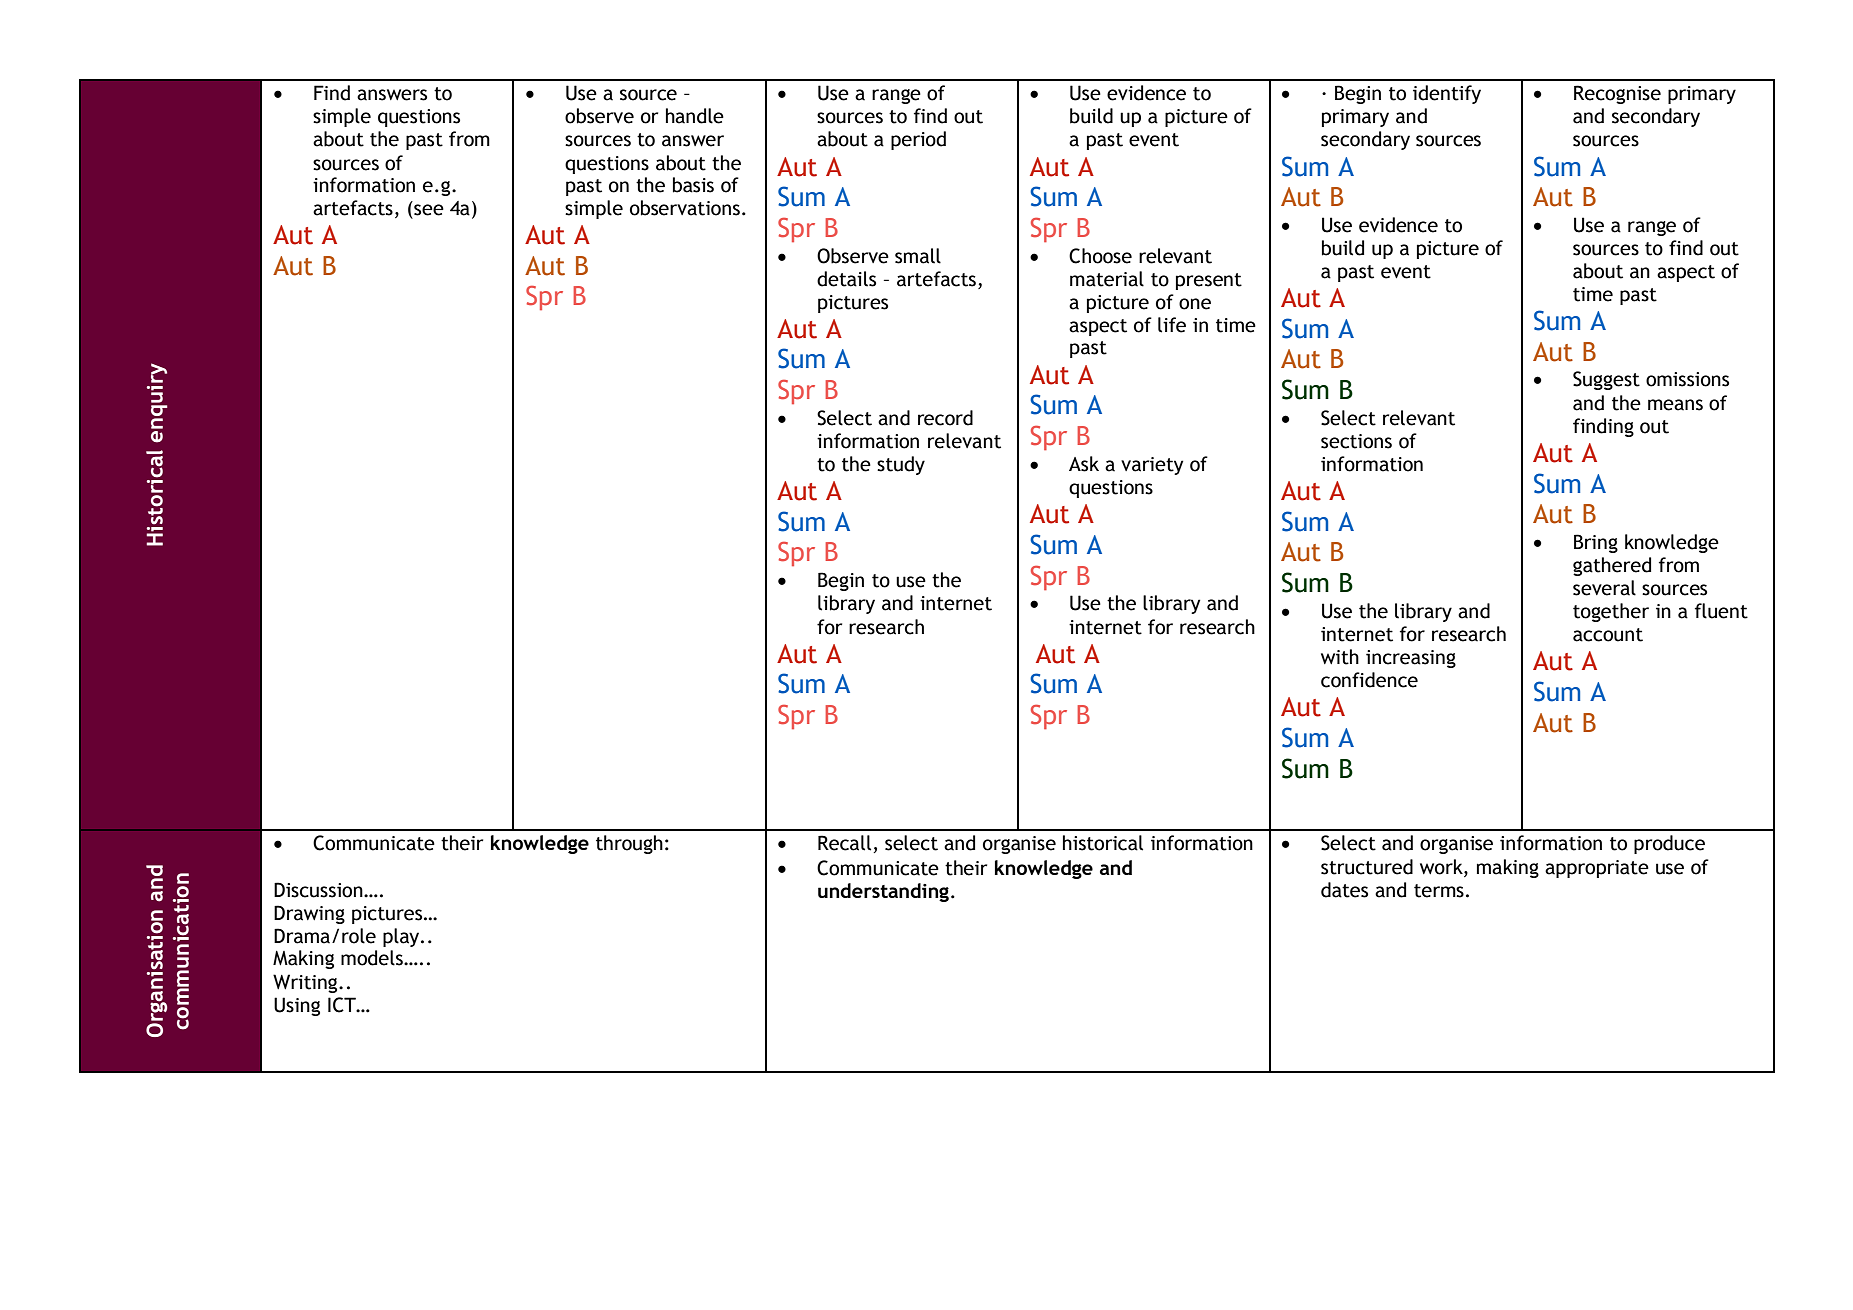  I want to click on period, so click(918, 140).
